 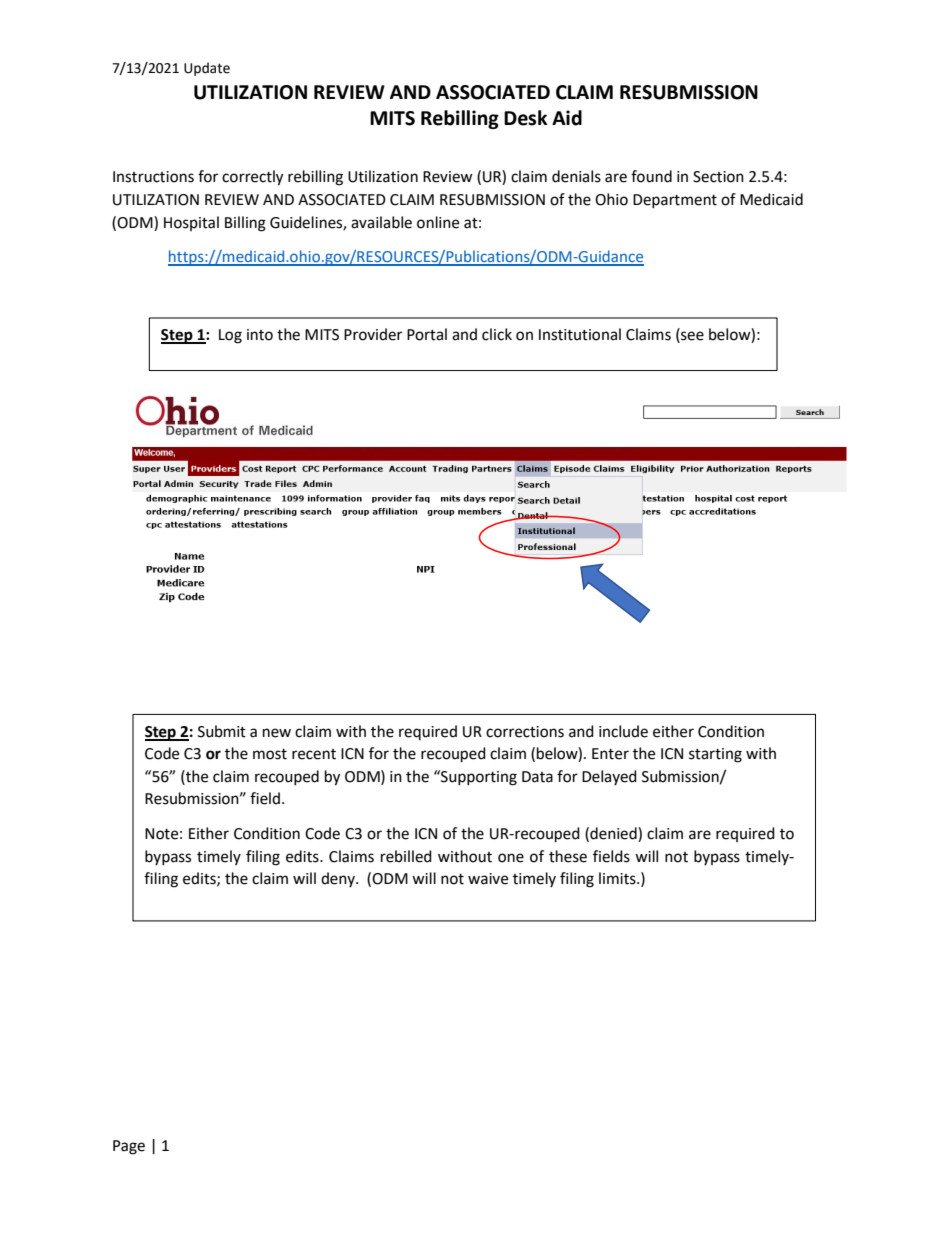 I want to click on see, so click(x=691, y=337).
